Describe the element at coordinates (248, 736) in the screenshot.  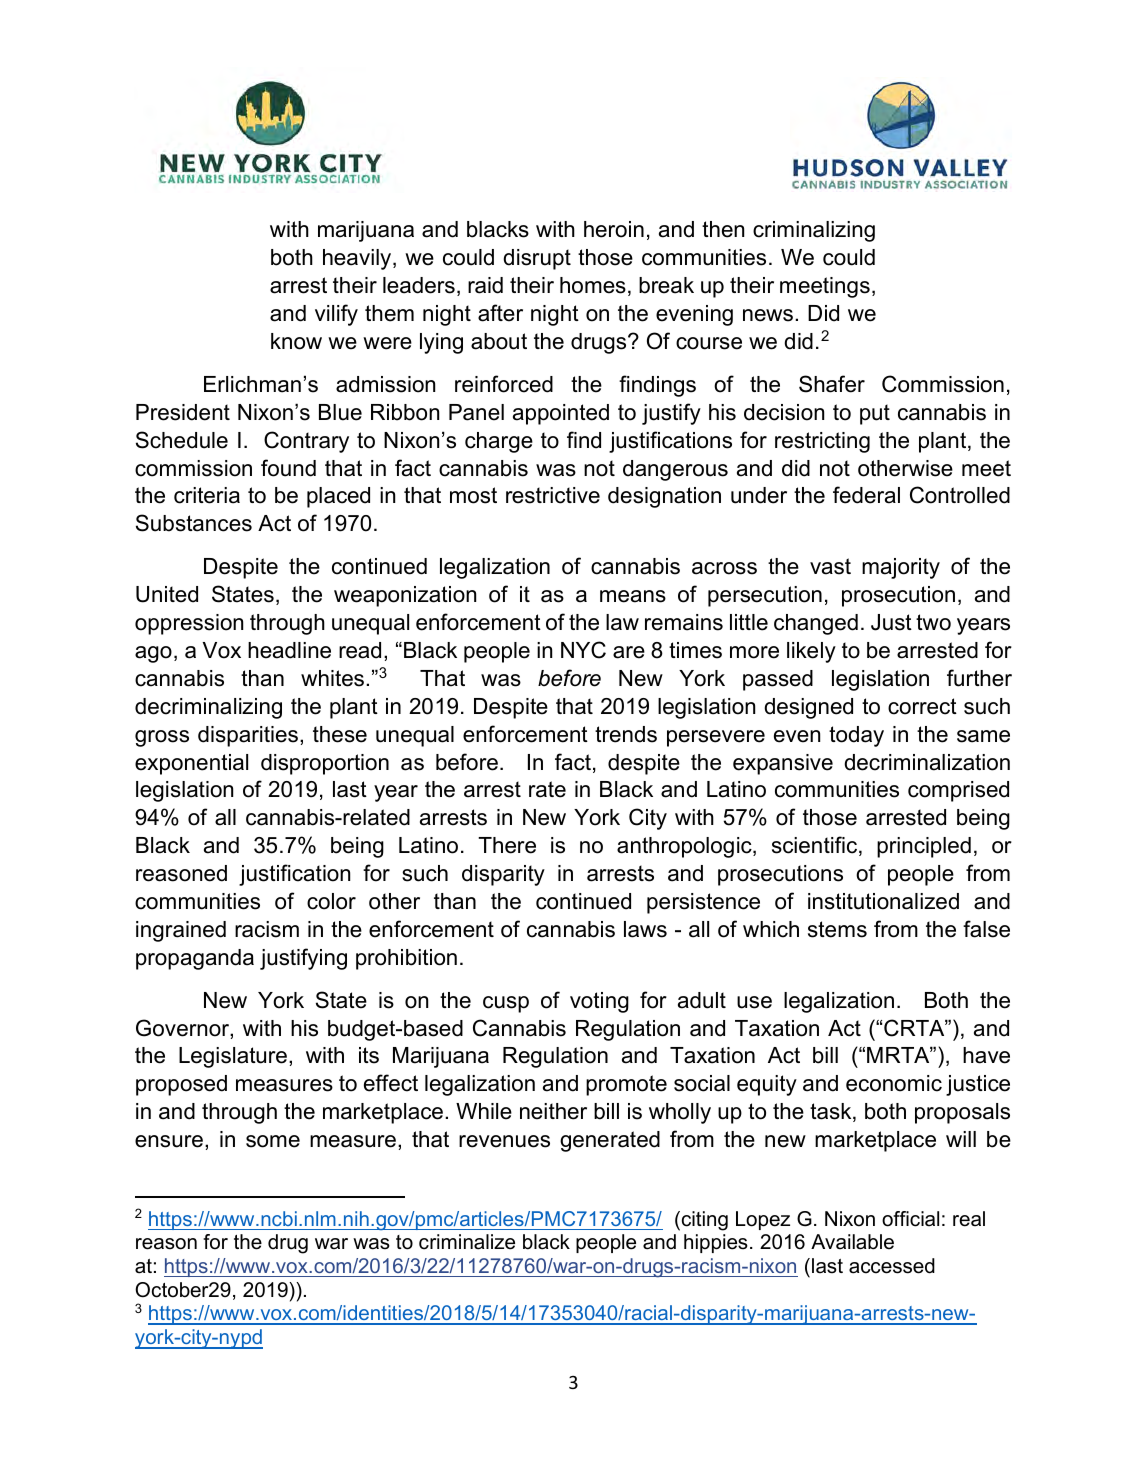
I see `disparities` at that location.
